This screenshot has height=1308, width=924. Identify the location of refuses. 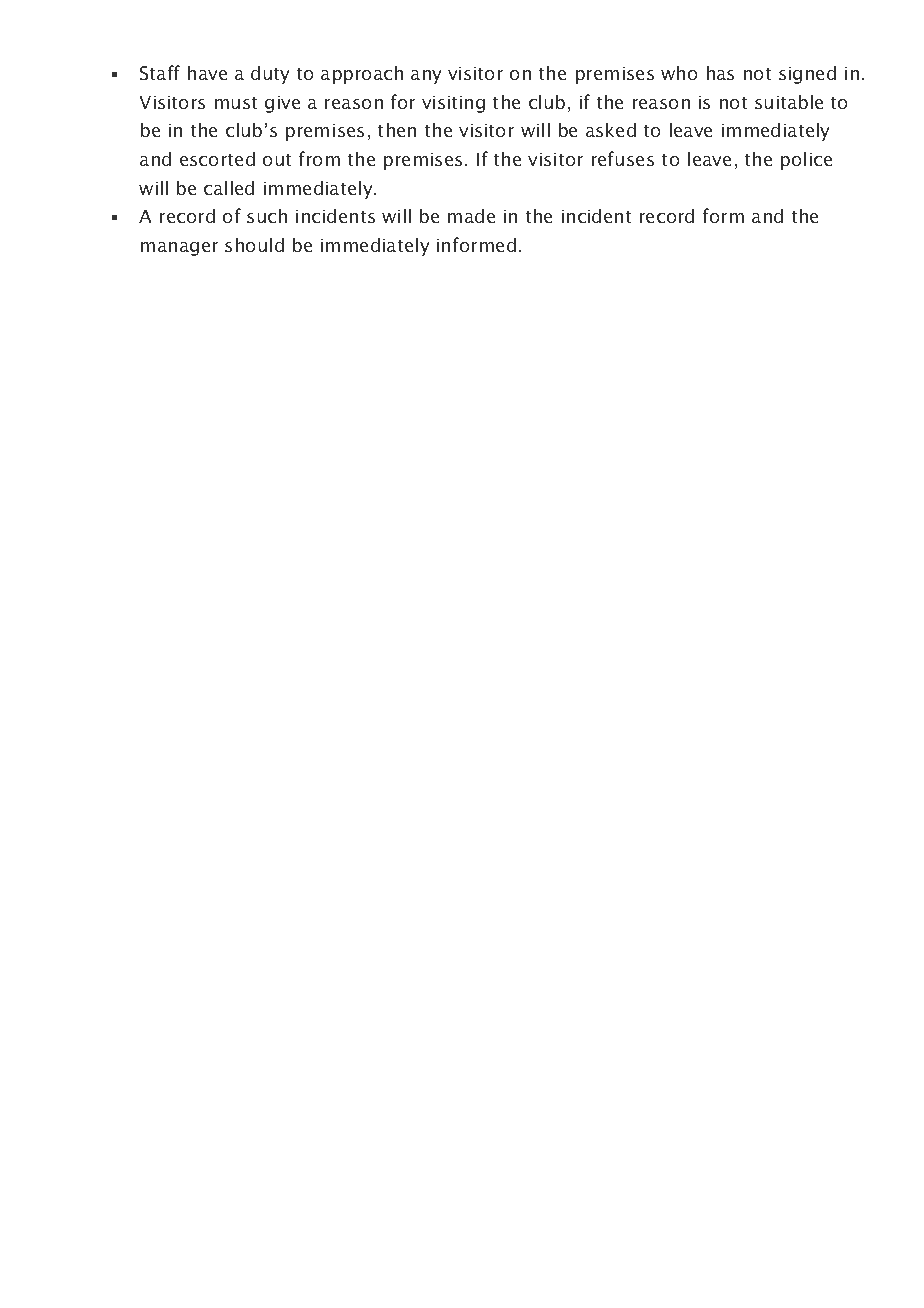
(623, 158).
